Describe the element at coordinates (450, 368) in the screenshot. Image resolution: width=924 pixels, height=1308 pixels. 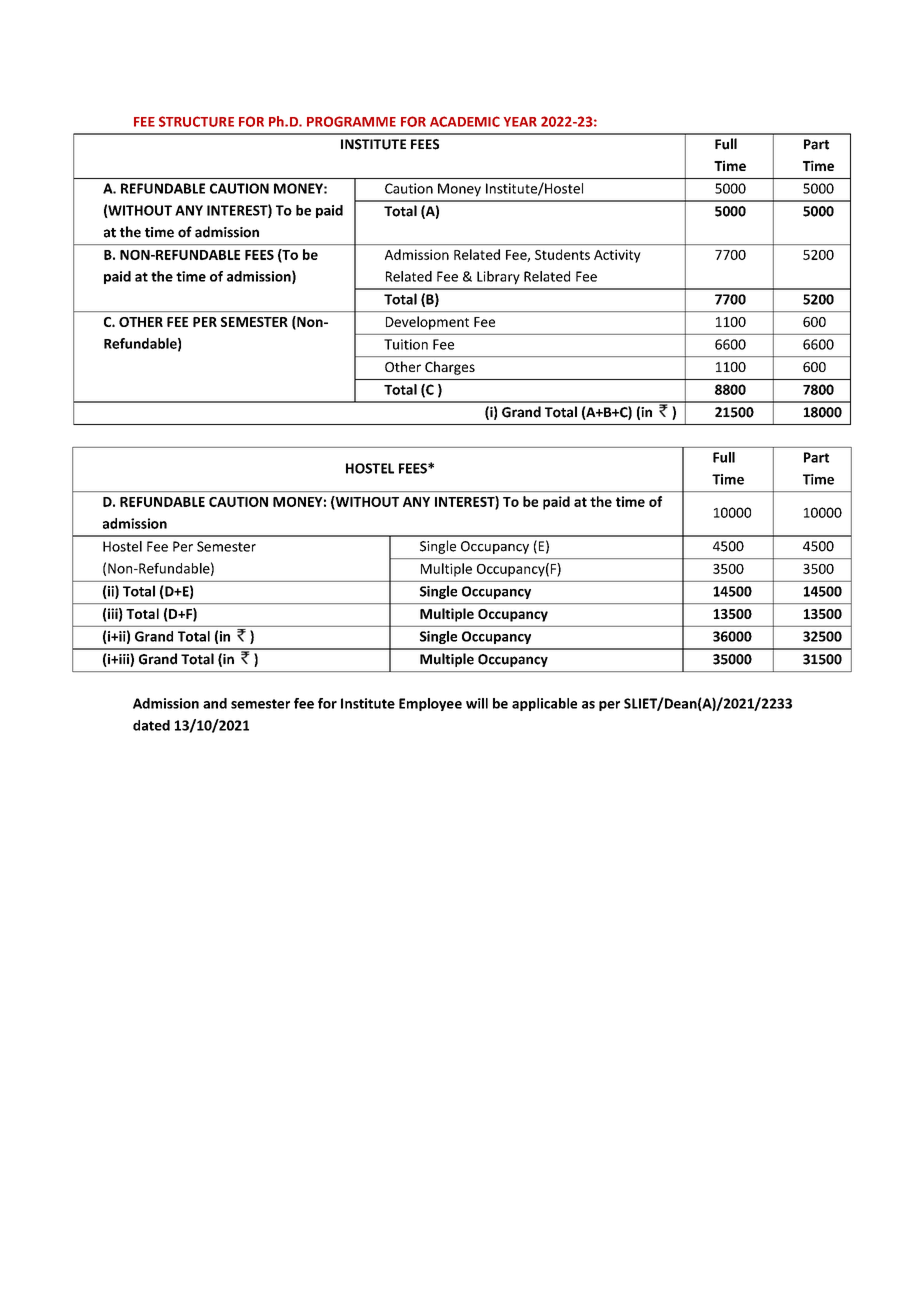
I see `Charges` at that location.
